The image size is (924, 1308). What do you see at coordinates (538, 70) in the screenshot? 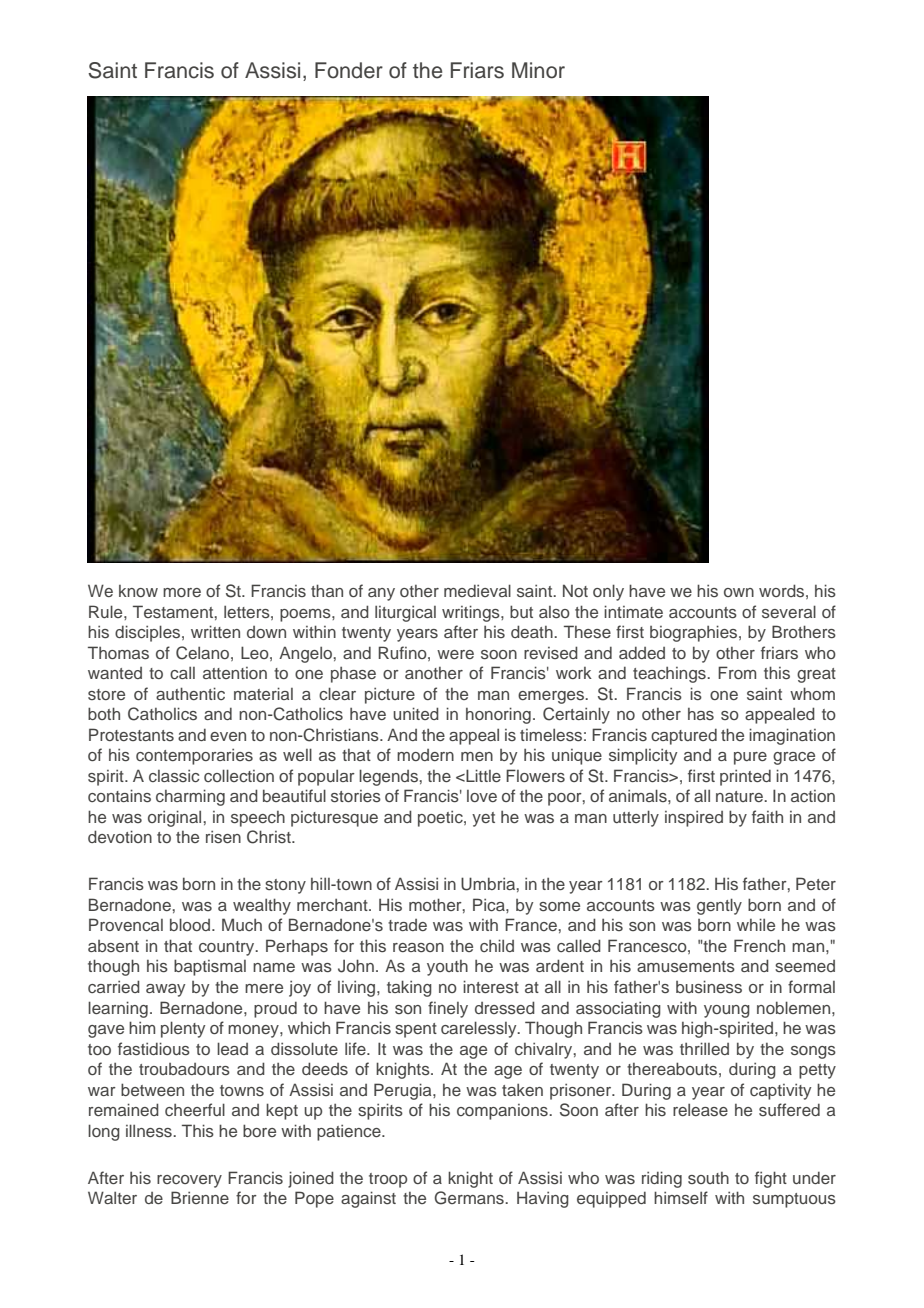
I see `Minor` at bounding box center [538, 70].
